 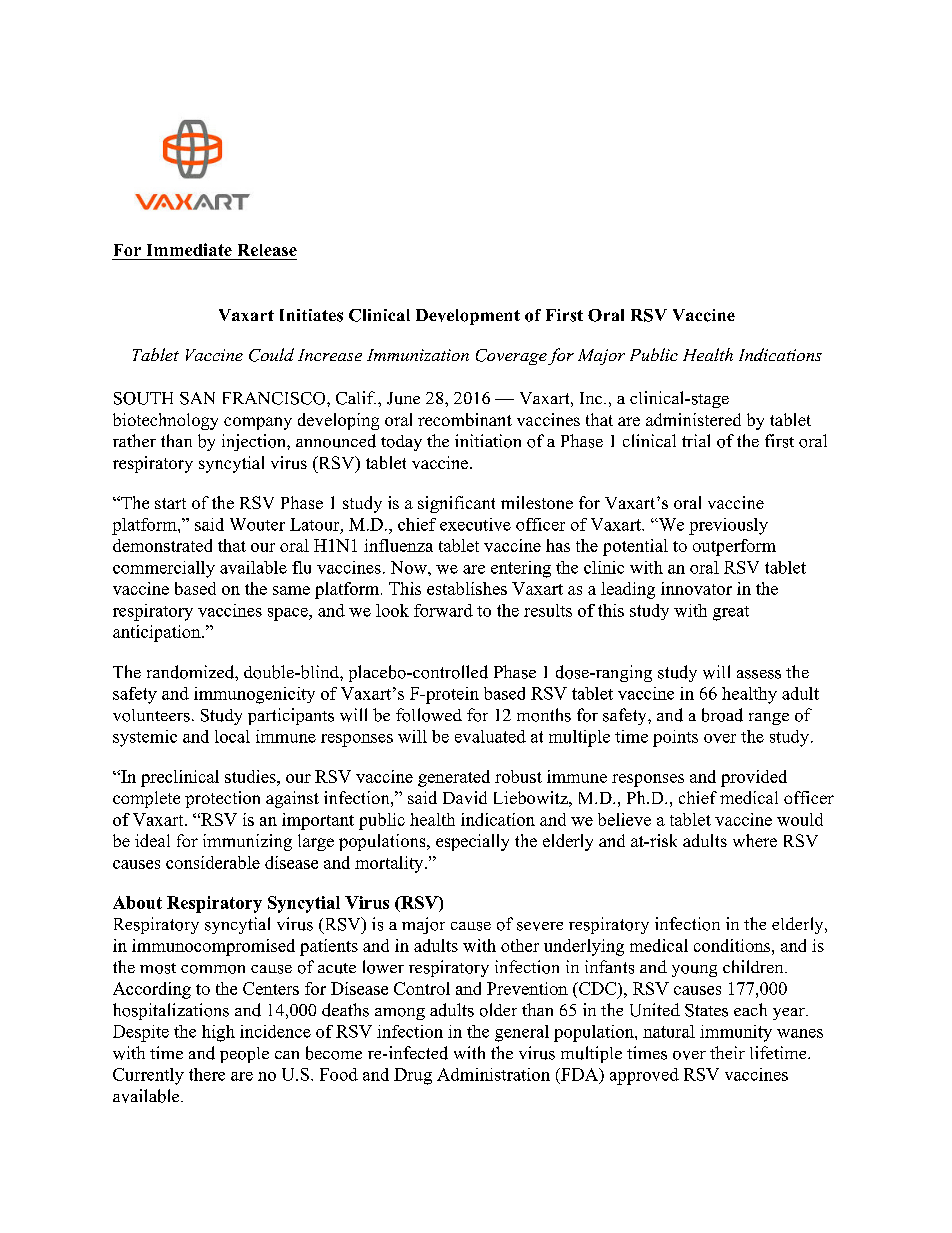 What do you see at coordinates (693, 419) in the image?
I see `administered` at bounding box center [693, 419].
